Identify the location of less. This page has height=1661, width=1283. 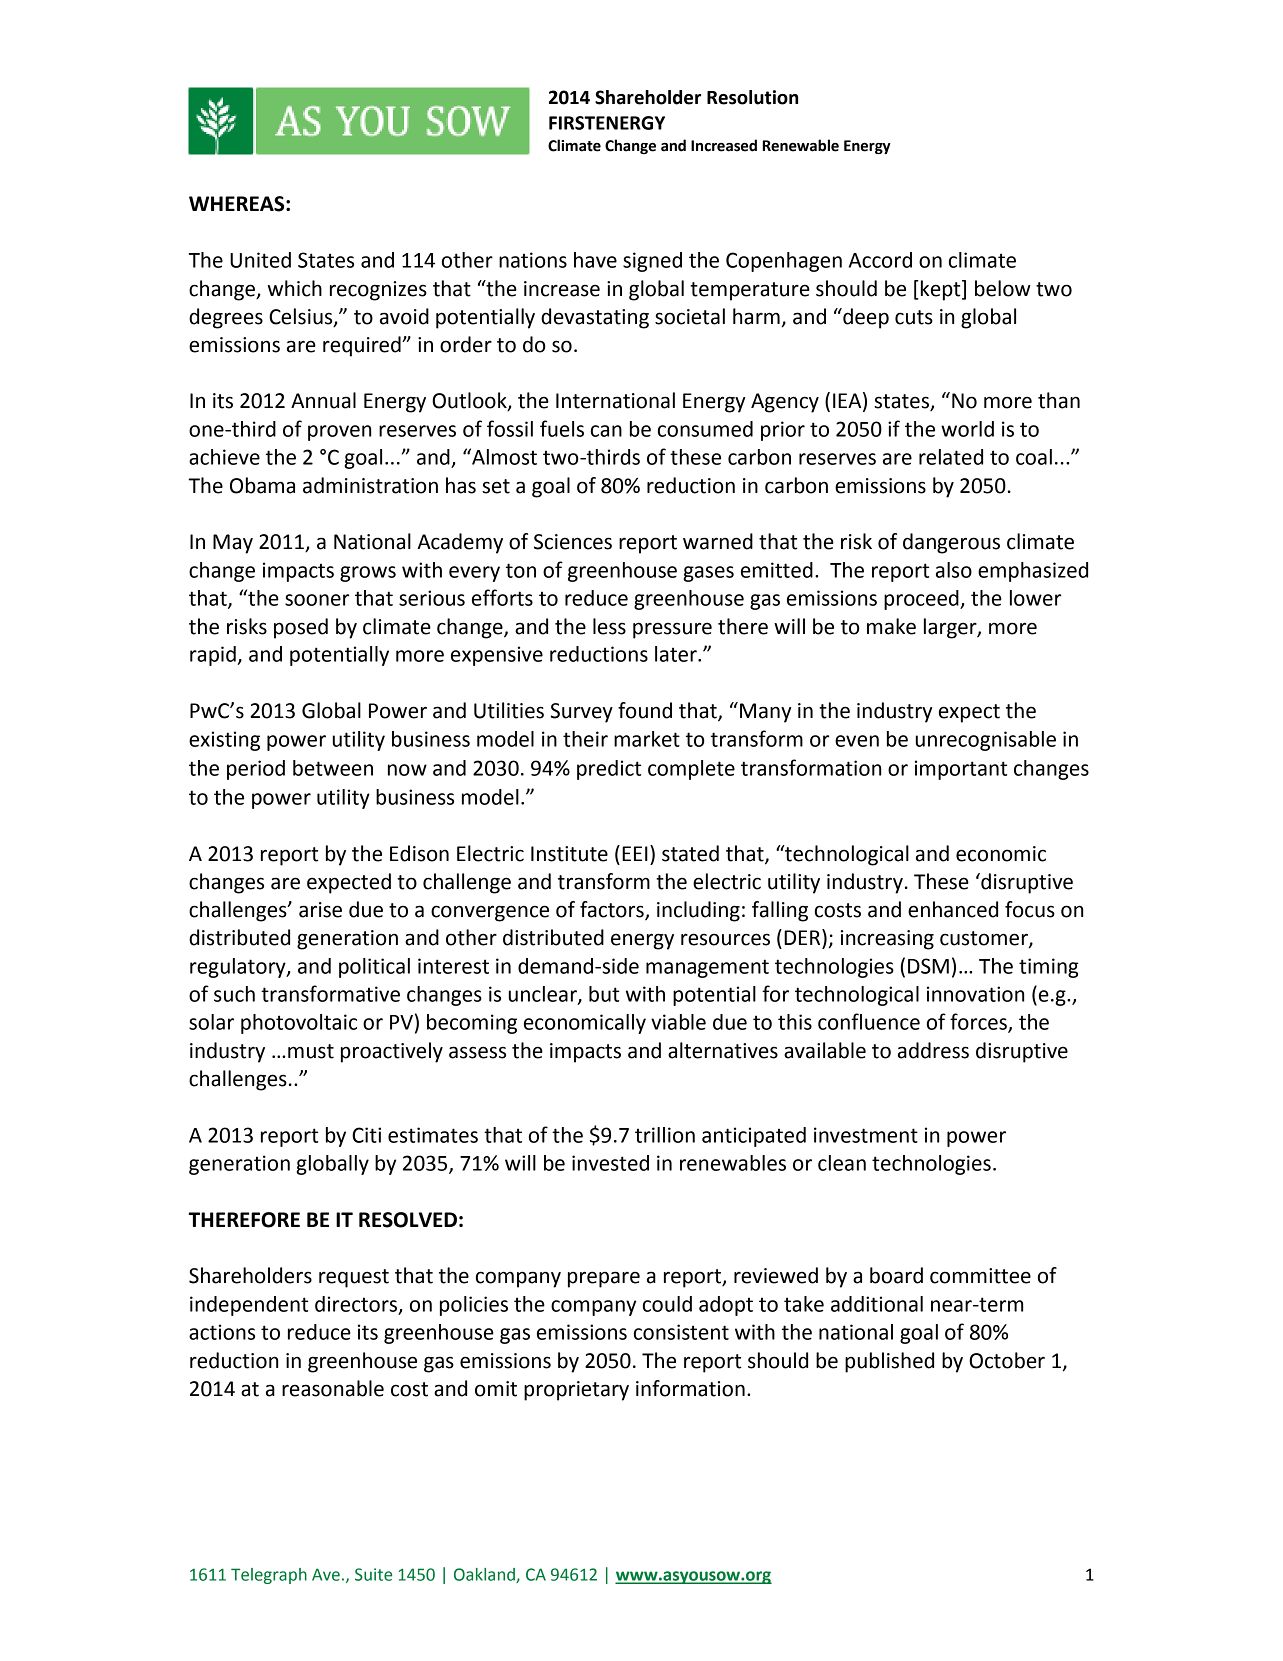
(609, 626).
